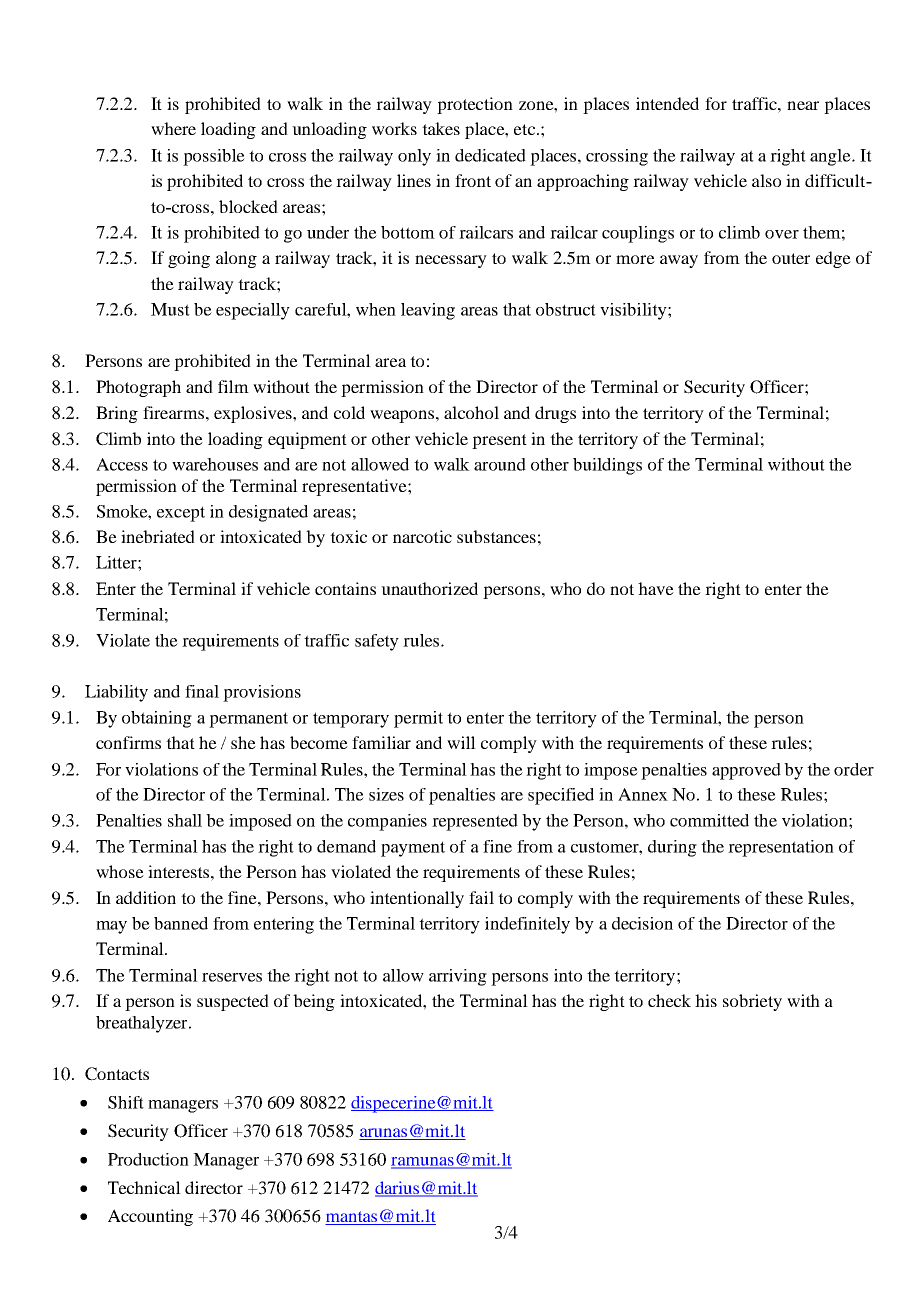  Describe the element at coordinates (803, 105) in the document. I see `near` at that location.
